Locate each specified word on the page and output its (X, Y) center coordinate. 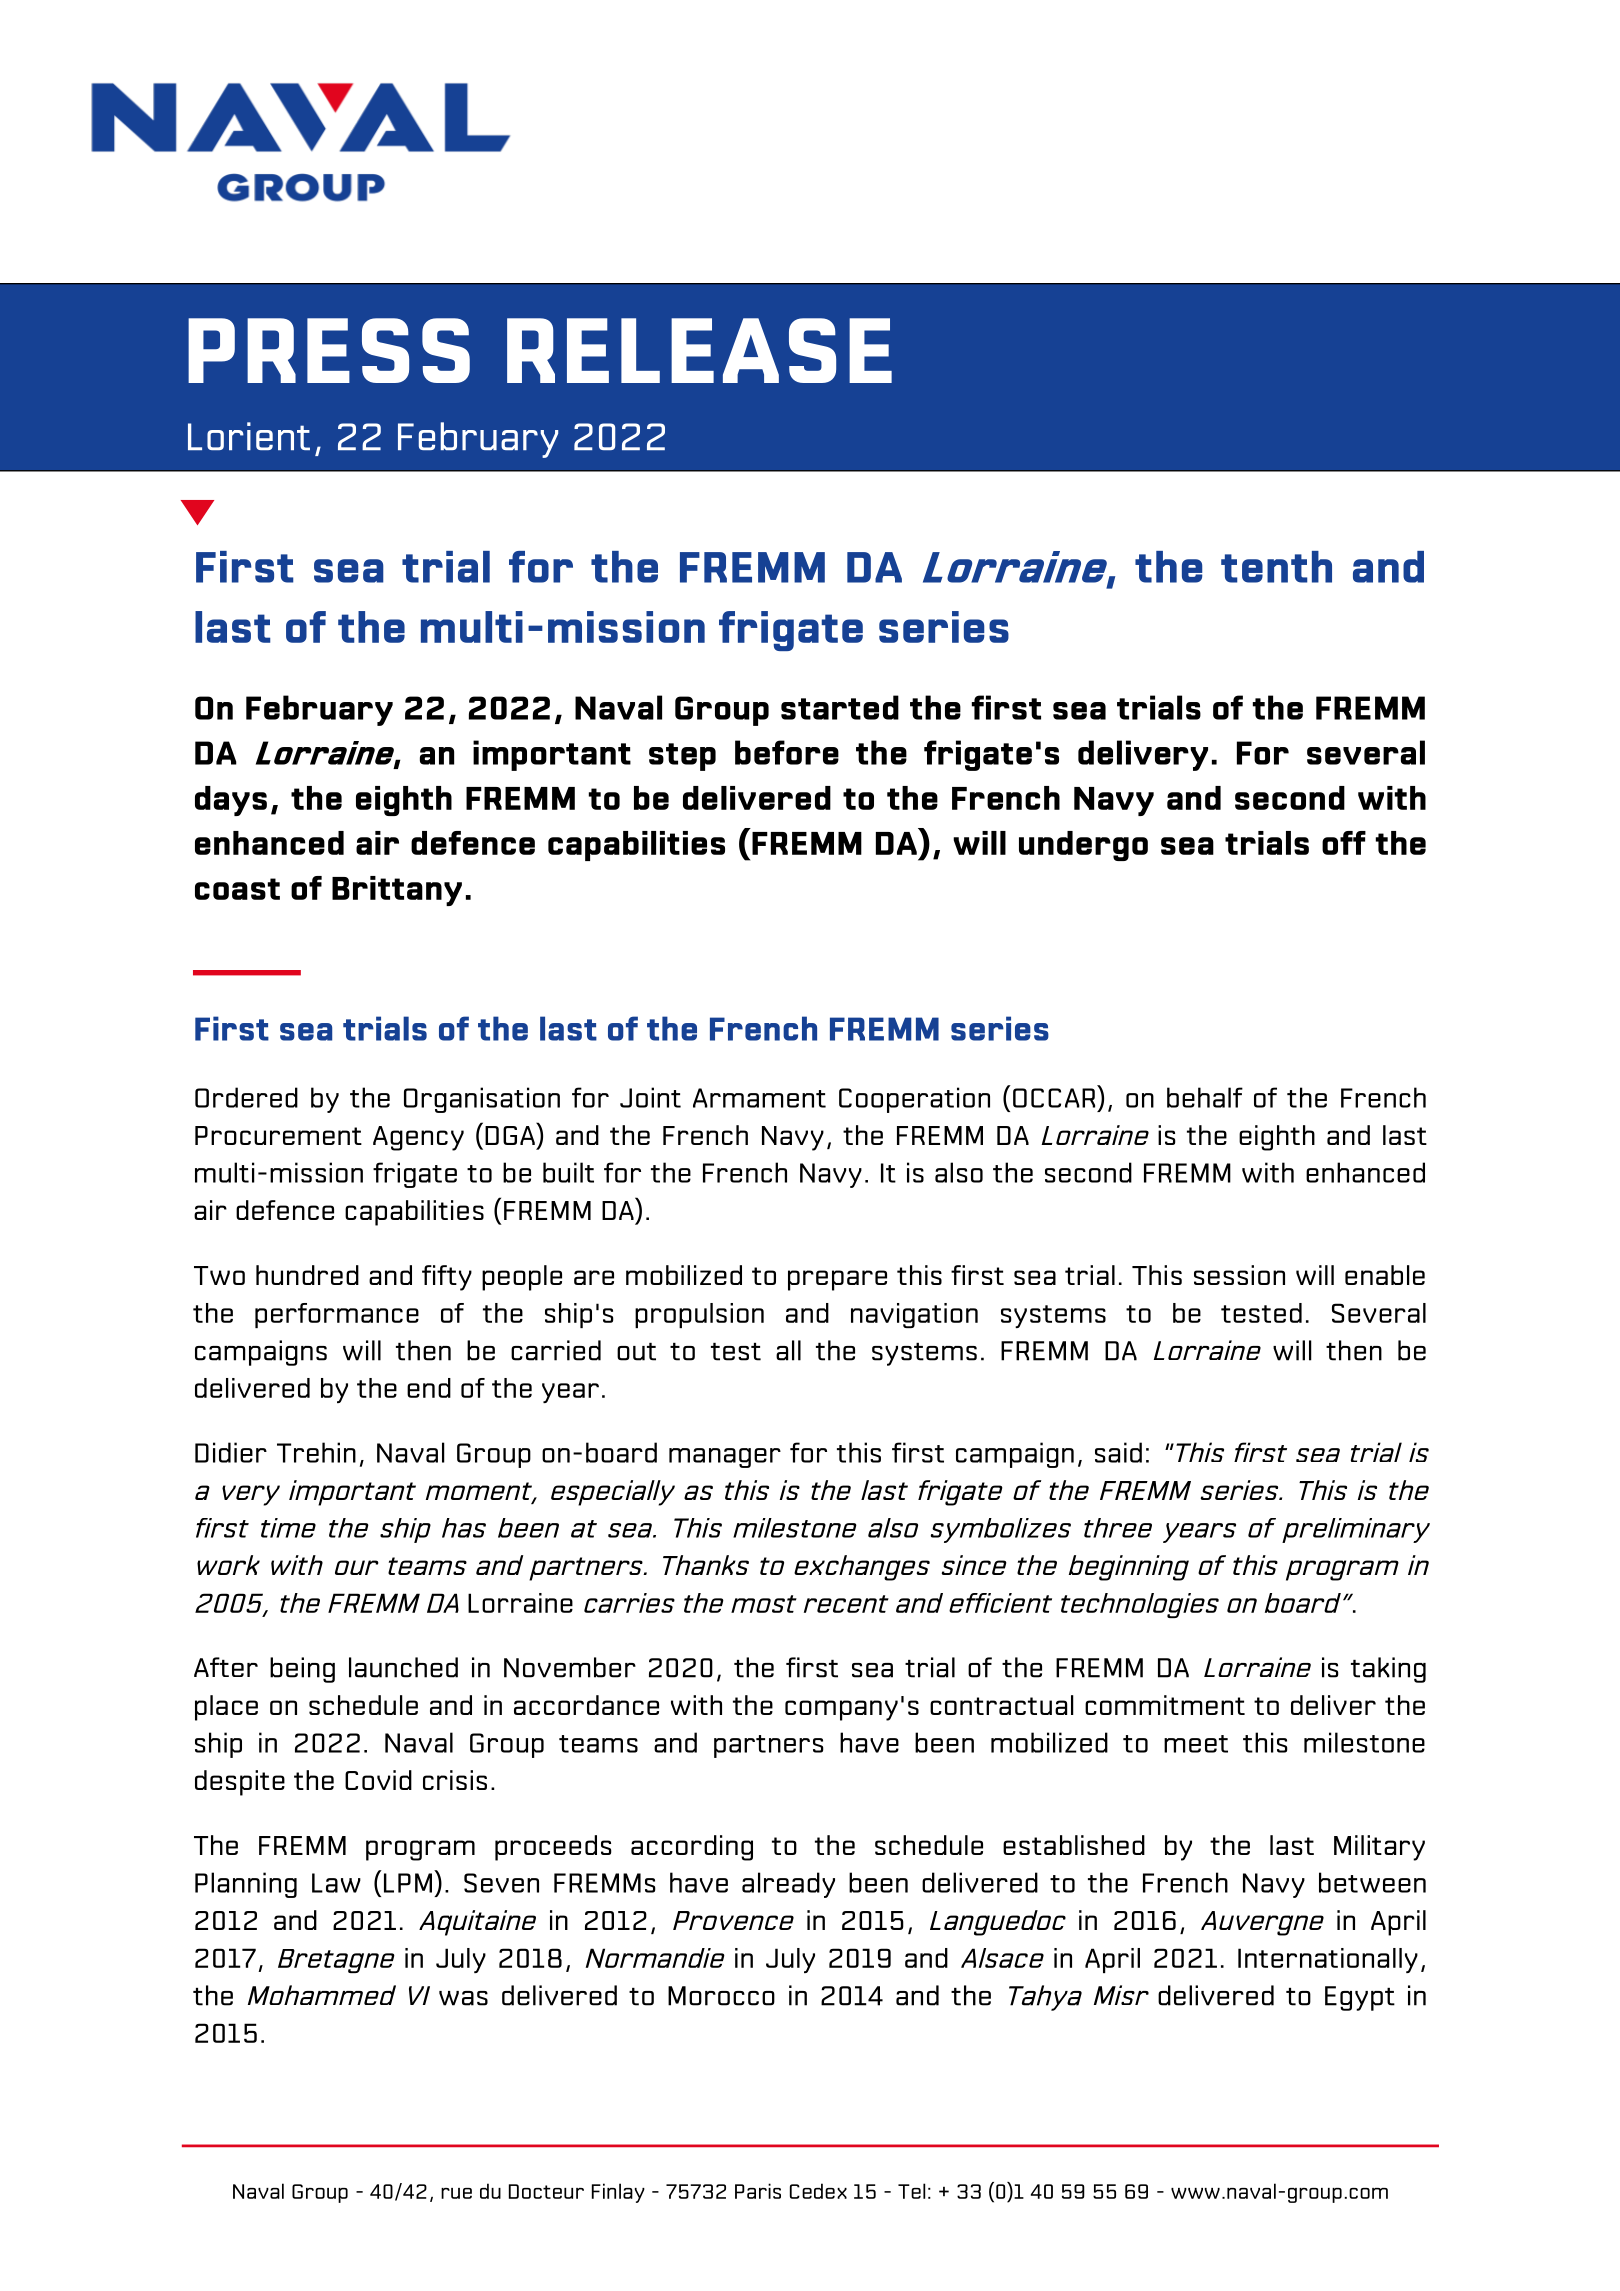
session (1239, 1275)
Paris (758, 2191)
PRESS (329, 350)
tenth (1276, 567)
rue (456, 2193)
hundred (307, 1275)
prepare (837, 1280)
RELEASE (699, 350)
